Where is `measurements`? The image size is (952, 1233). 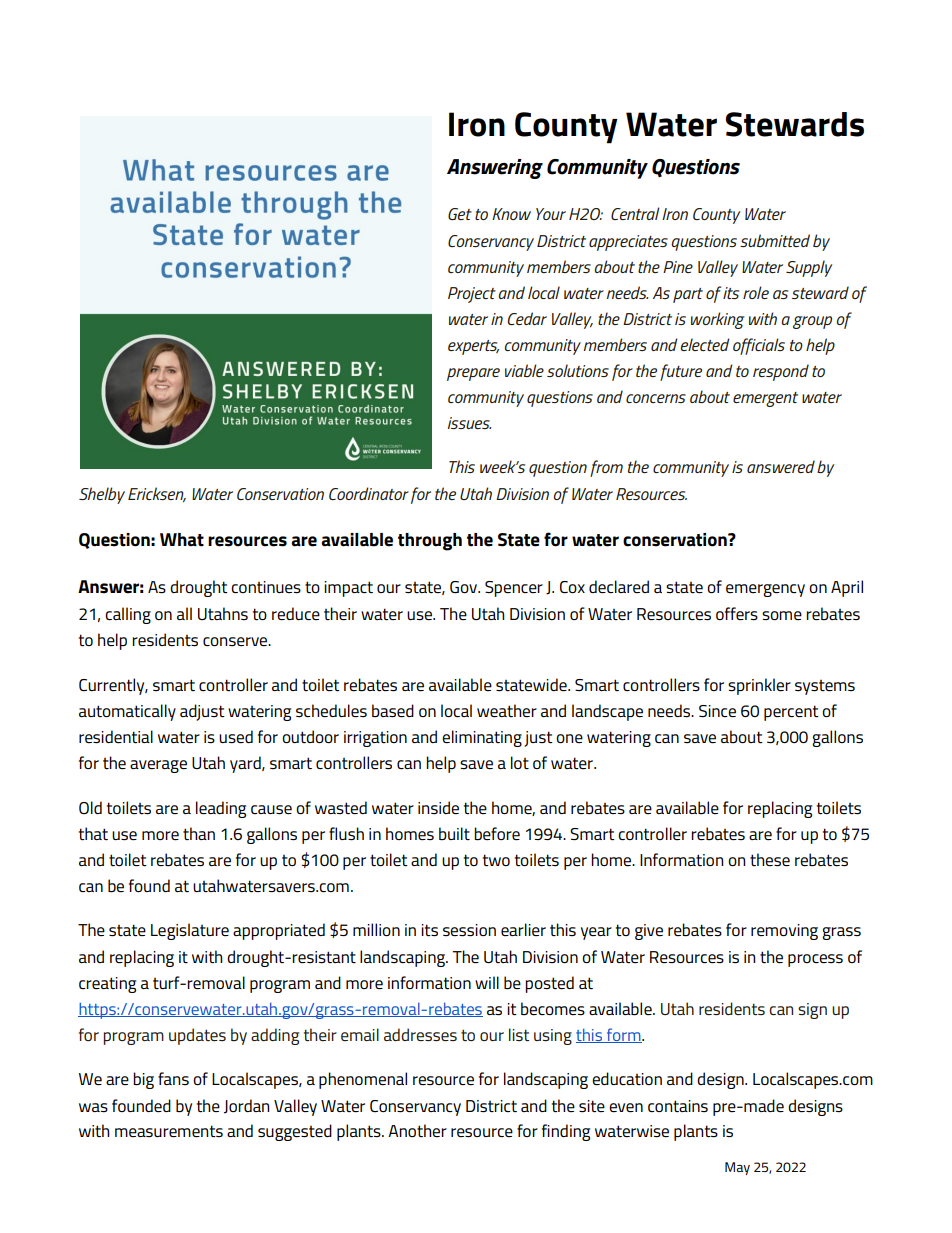 measurements is located at coordinates (169, 1131).
